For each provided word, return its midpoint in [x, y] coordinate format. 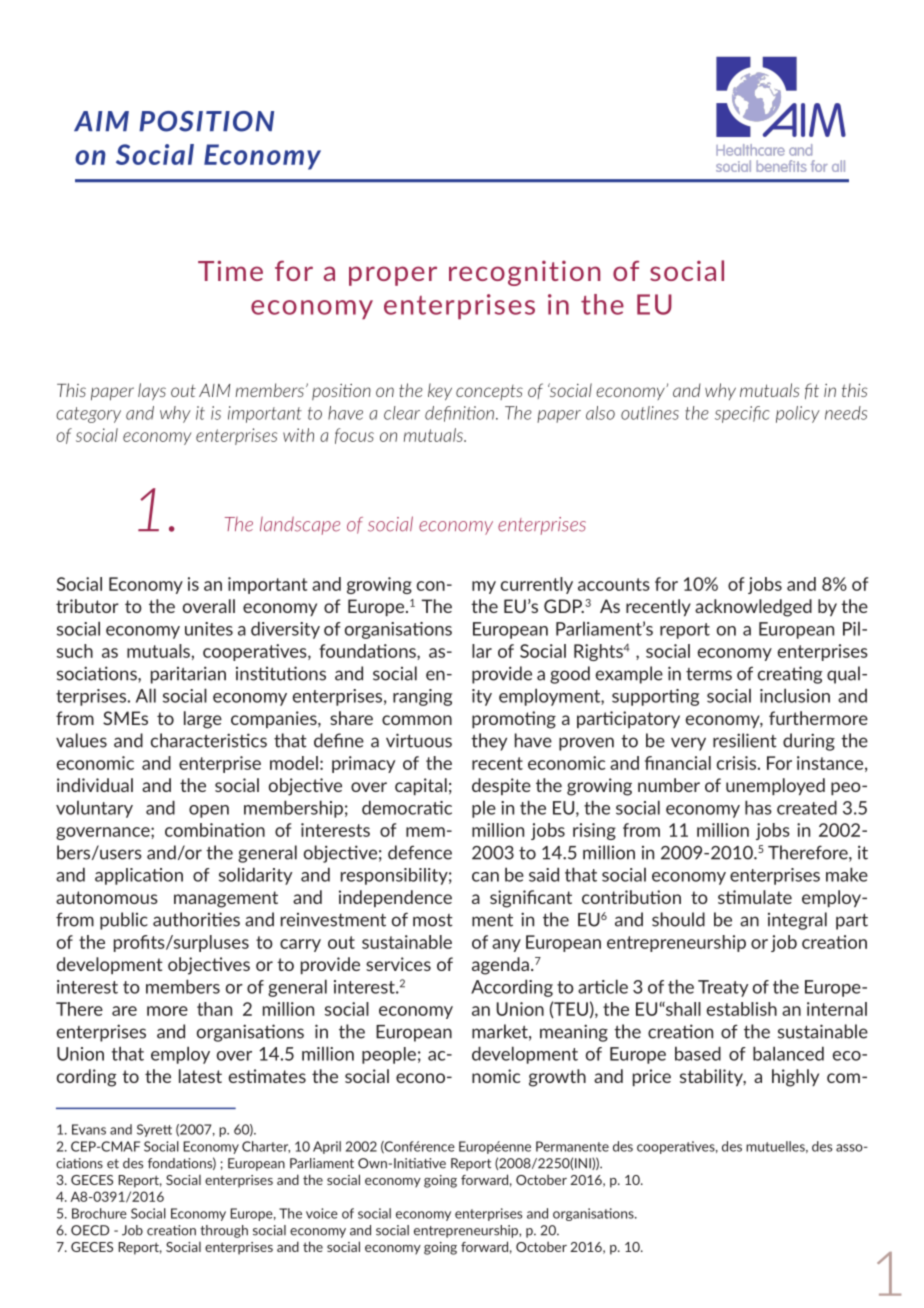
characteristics [209, 740]
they [489, 742]
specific [742, 414]
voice [322, 1213]
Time [230, 270]
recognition [524, 273]
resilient [745, 740]
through [224, 1231]
